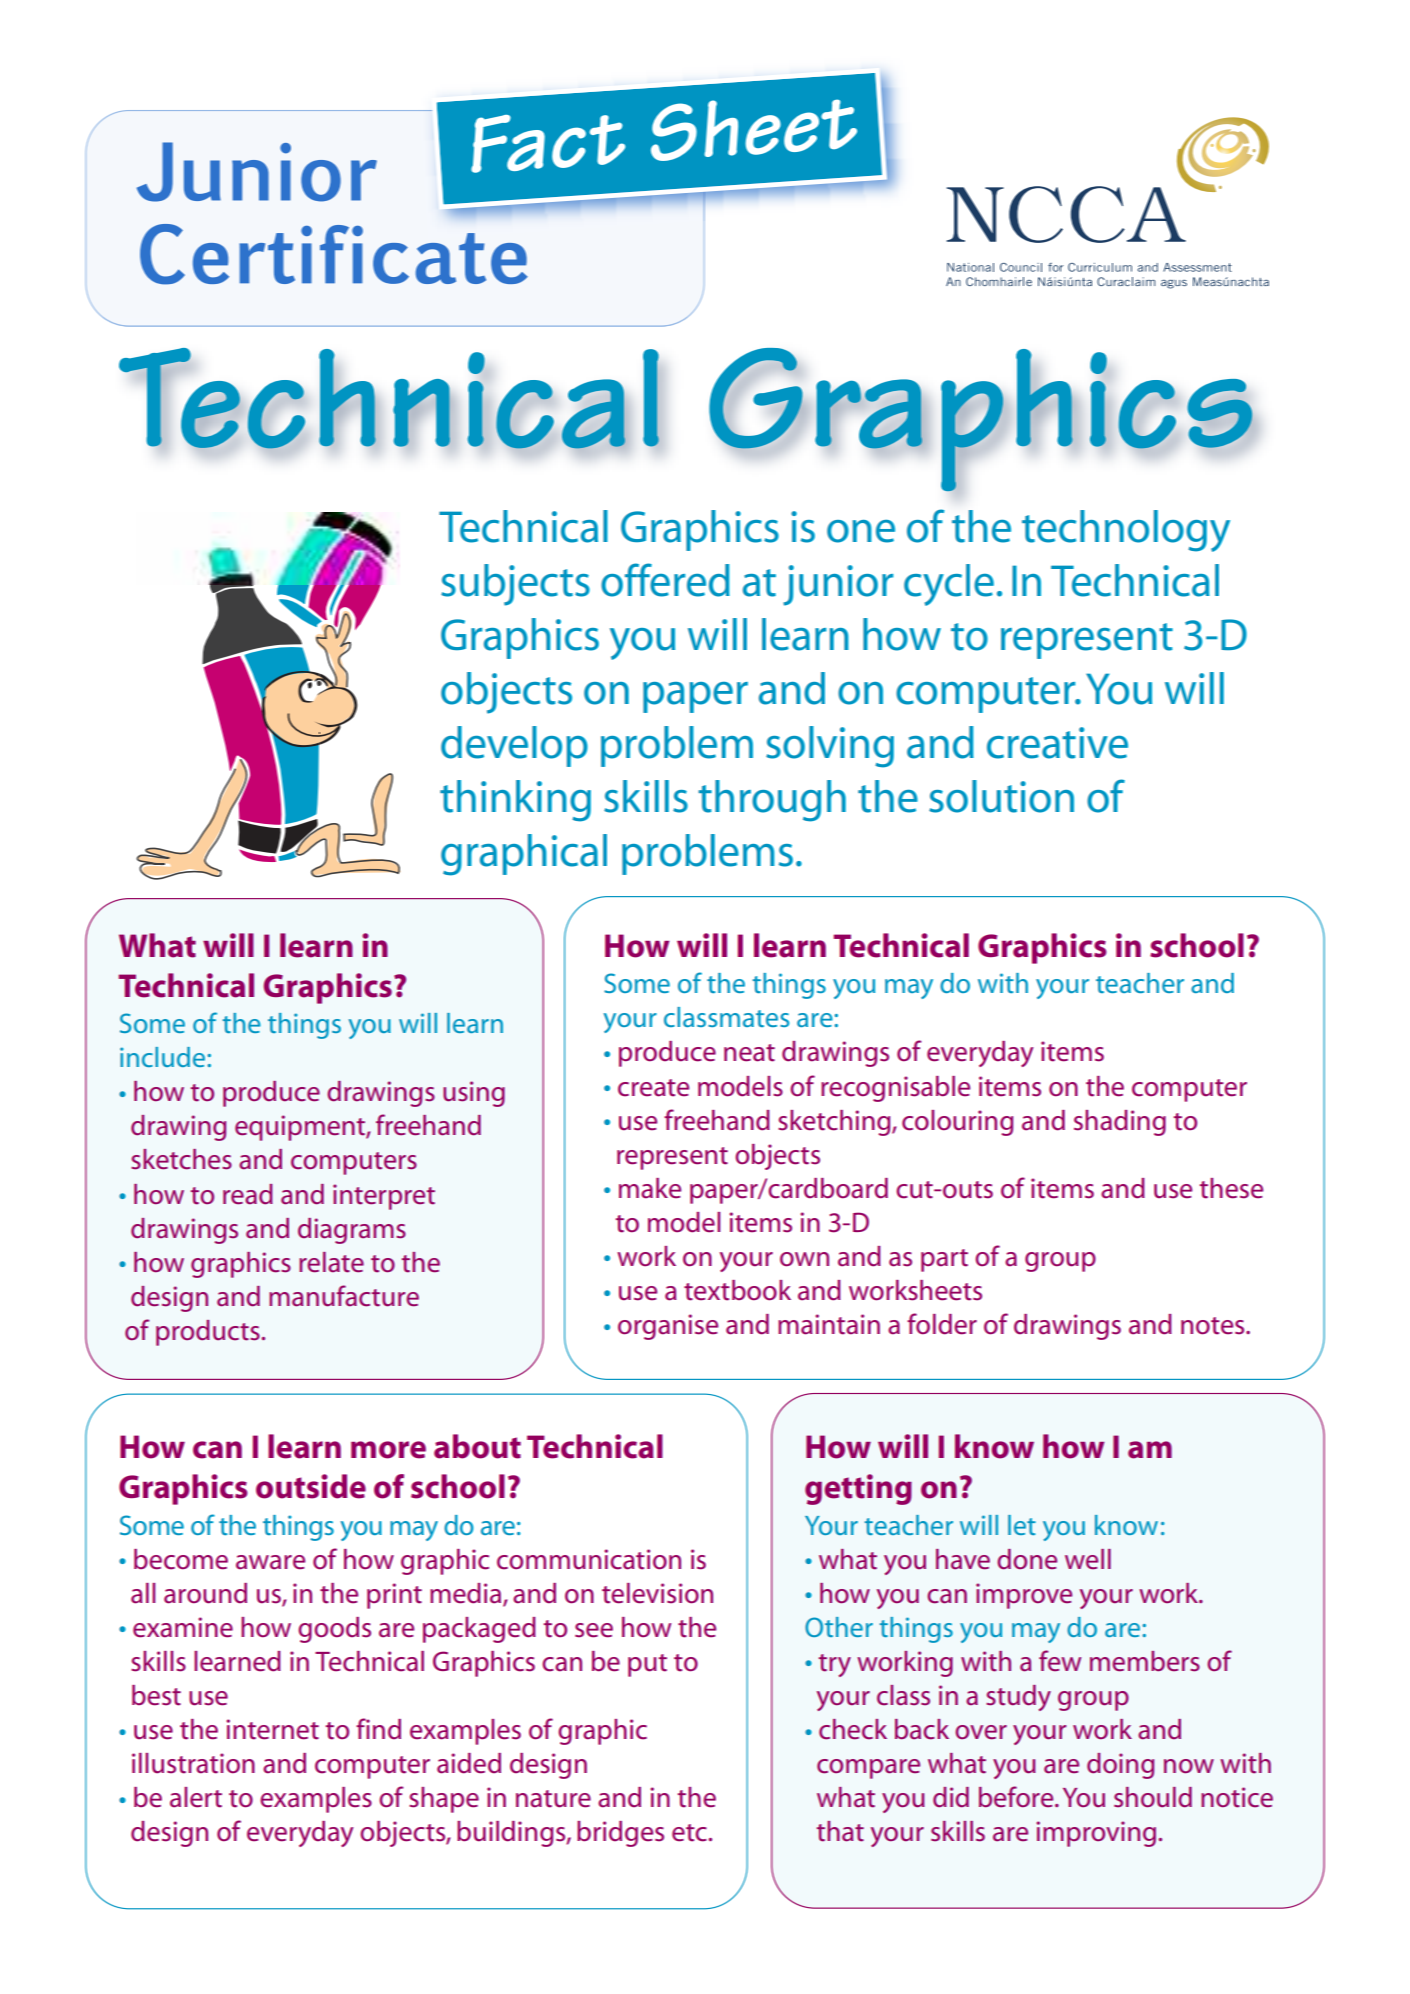 Image resolution: width=1410 pixels, height=1994 pixels. What do you see at coordinates (1120, 1123) in the image?
I see `shading` at bounding box center [1120, 1123].
